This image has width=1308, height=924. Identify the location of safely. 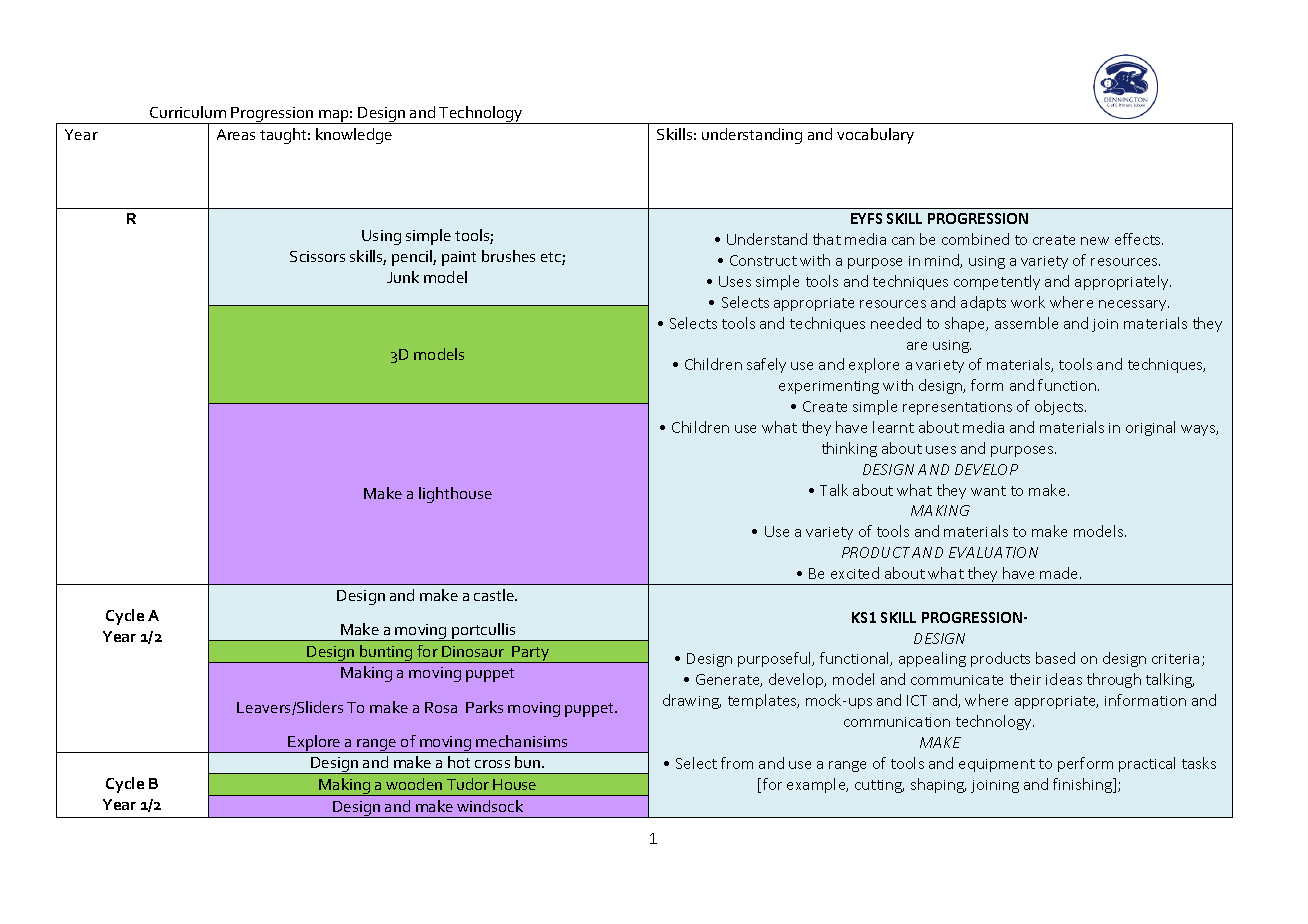
(766, 365).
